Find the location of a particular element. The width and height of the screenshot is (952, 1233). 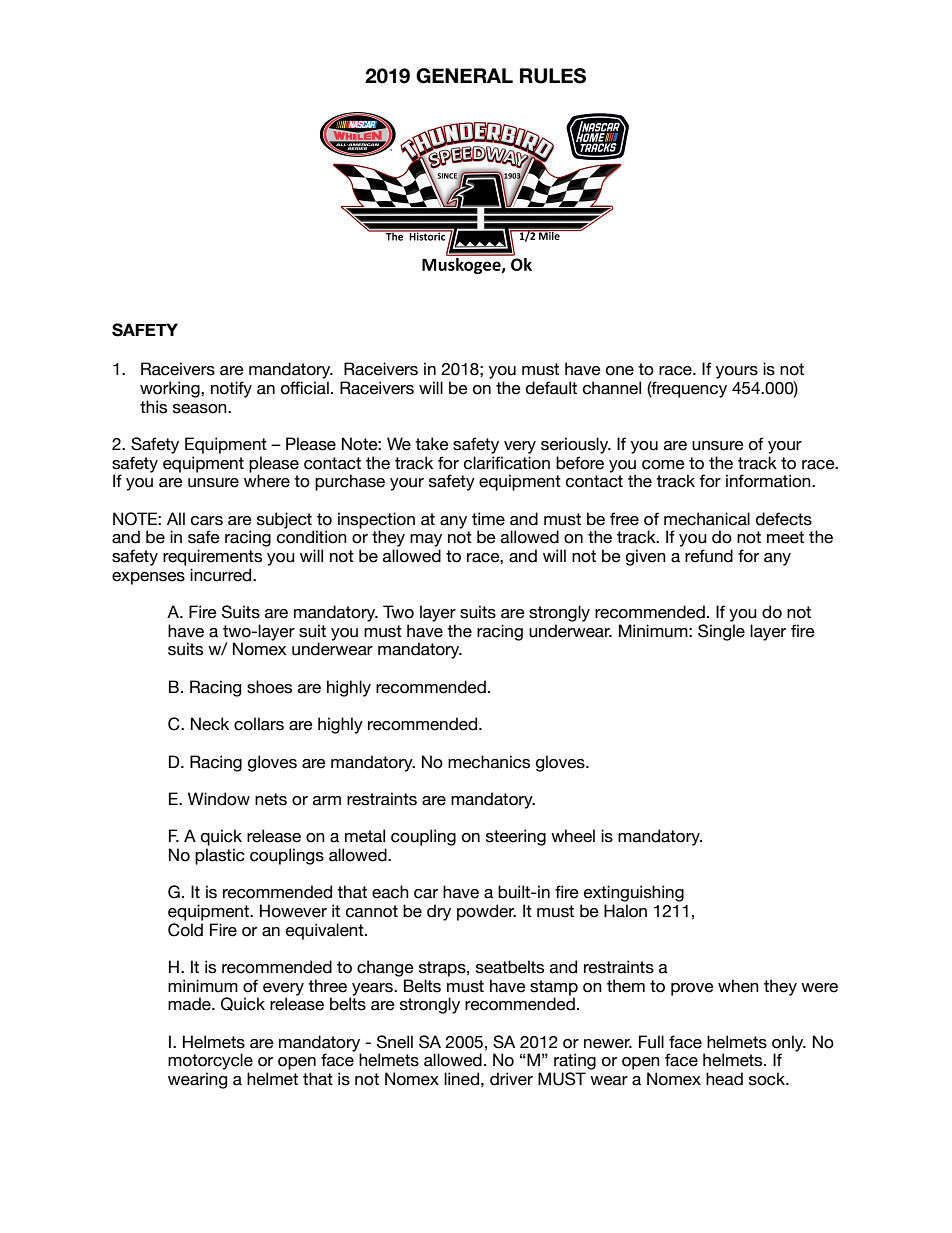

RULES is located at coordinates (553, 76).
